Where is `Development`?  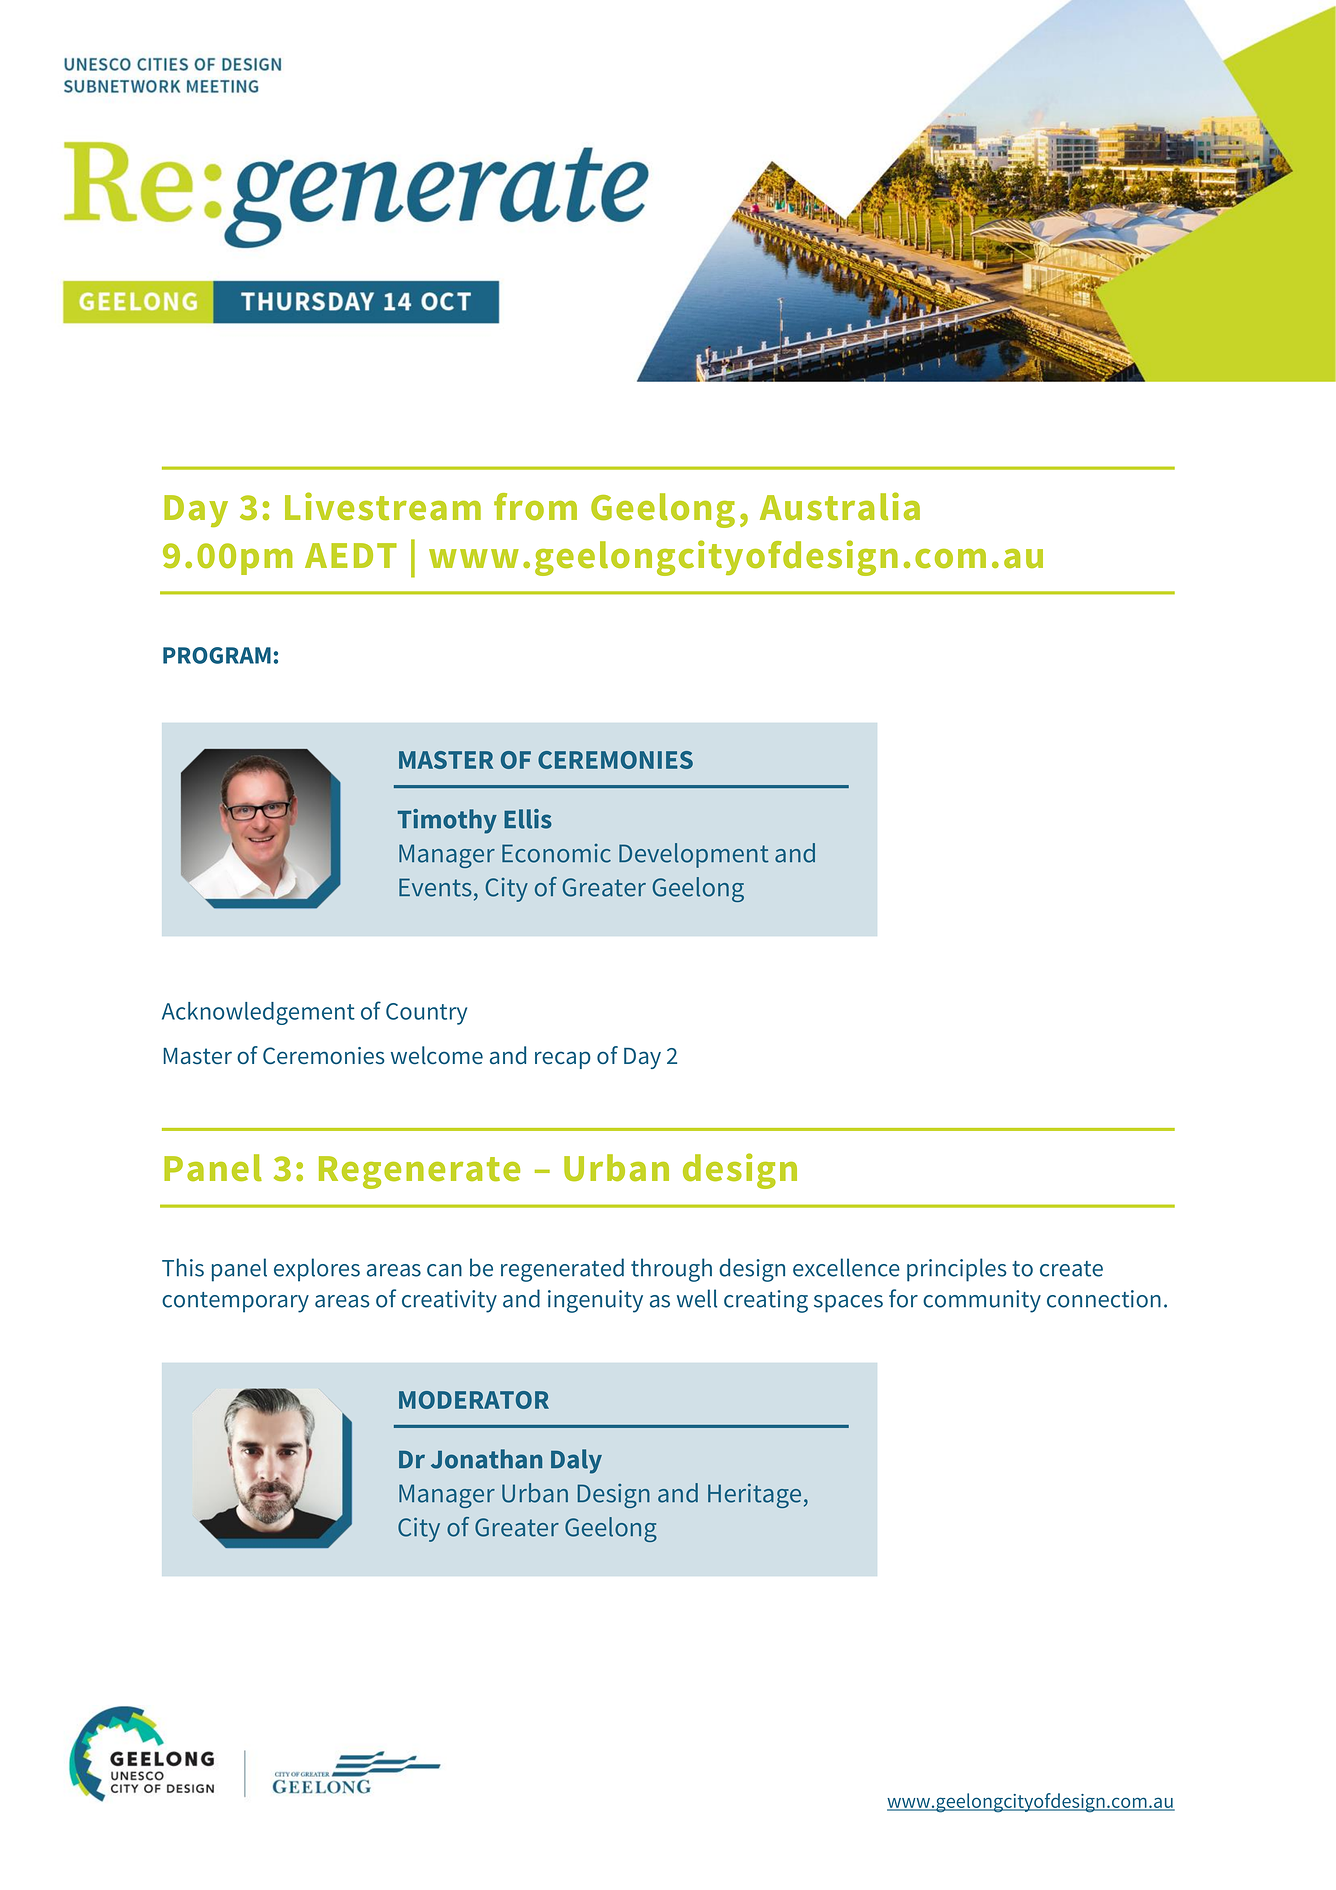 Development is located at coordinates (694, 855).
